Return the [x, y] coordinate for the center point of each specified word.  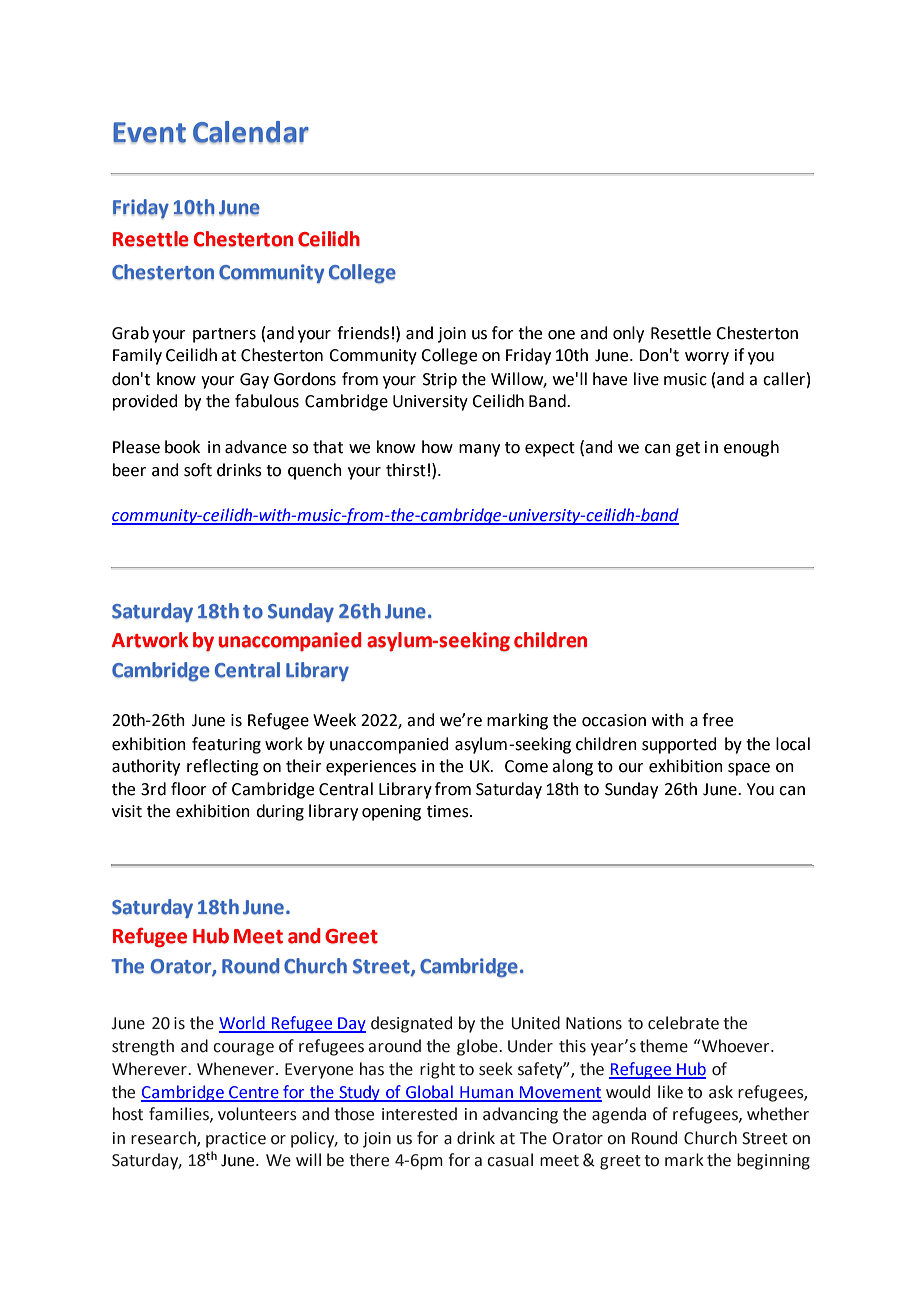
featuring [226, 745]
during [280, 812]
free [717, 720]
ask [721, 1092]
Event [149, 132]
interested [419, 1114]
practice [236, 1140]
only [628, 334]
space [749, 769]
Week [334, 720]
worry [707, 358]
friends [363, 333]
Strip [440, 381]
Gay [254, 381]
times [449, 811]
